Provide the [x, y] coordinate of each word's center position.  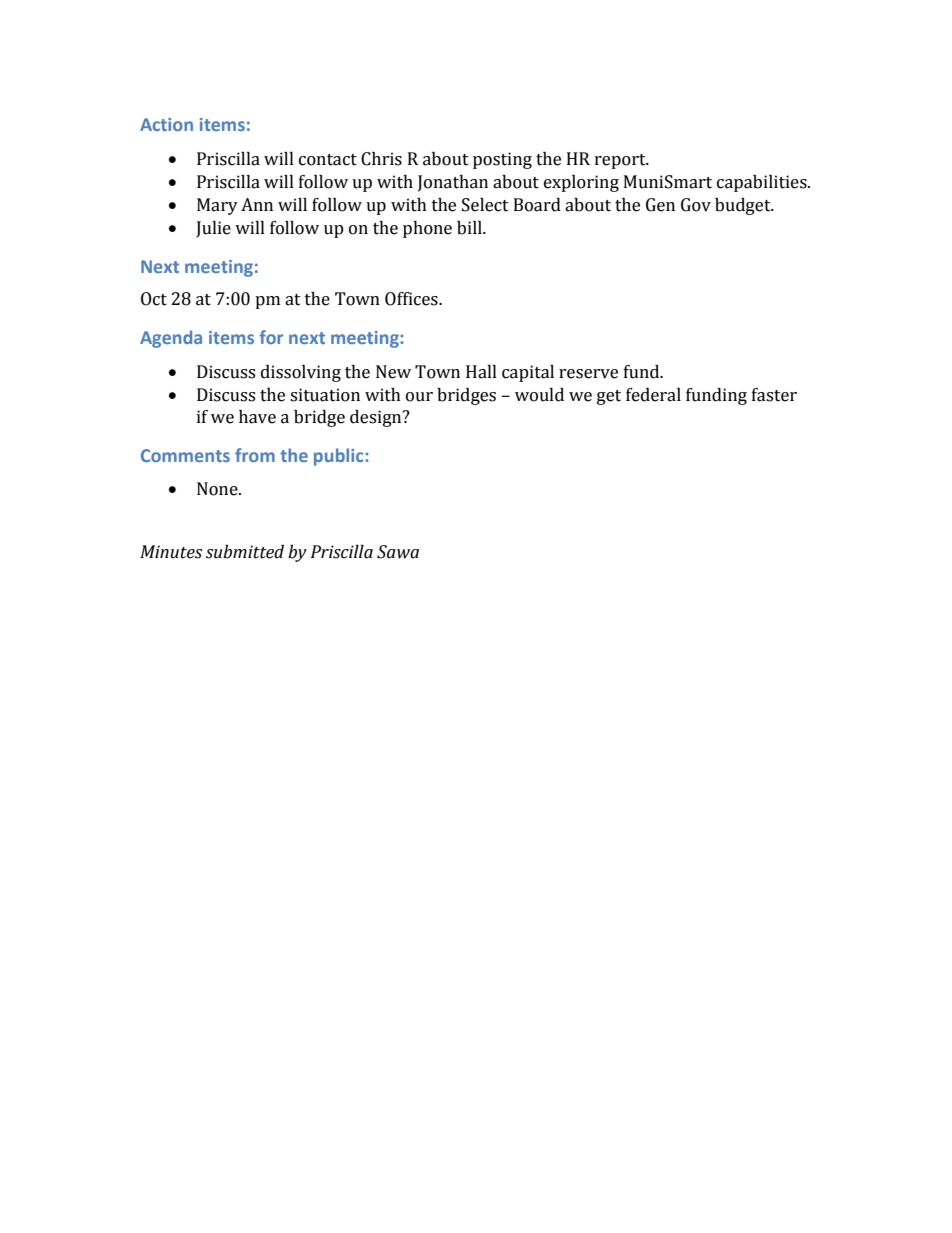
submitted [245, 552]
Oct [154, 299]
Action [166, 124]
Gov [696, 205]
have [257, 417]
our [419, 397]
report [621, 161]
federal [653, 395]
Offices [412, 299]
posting [502, 160]
